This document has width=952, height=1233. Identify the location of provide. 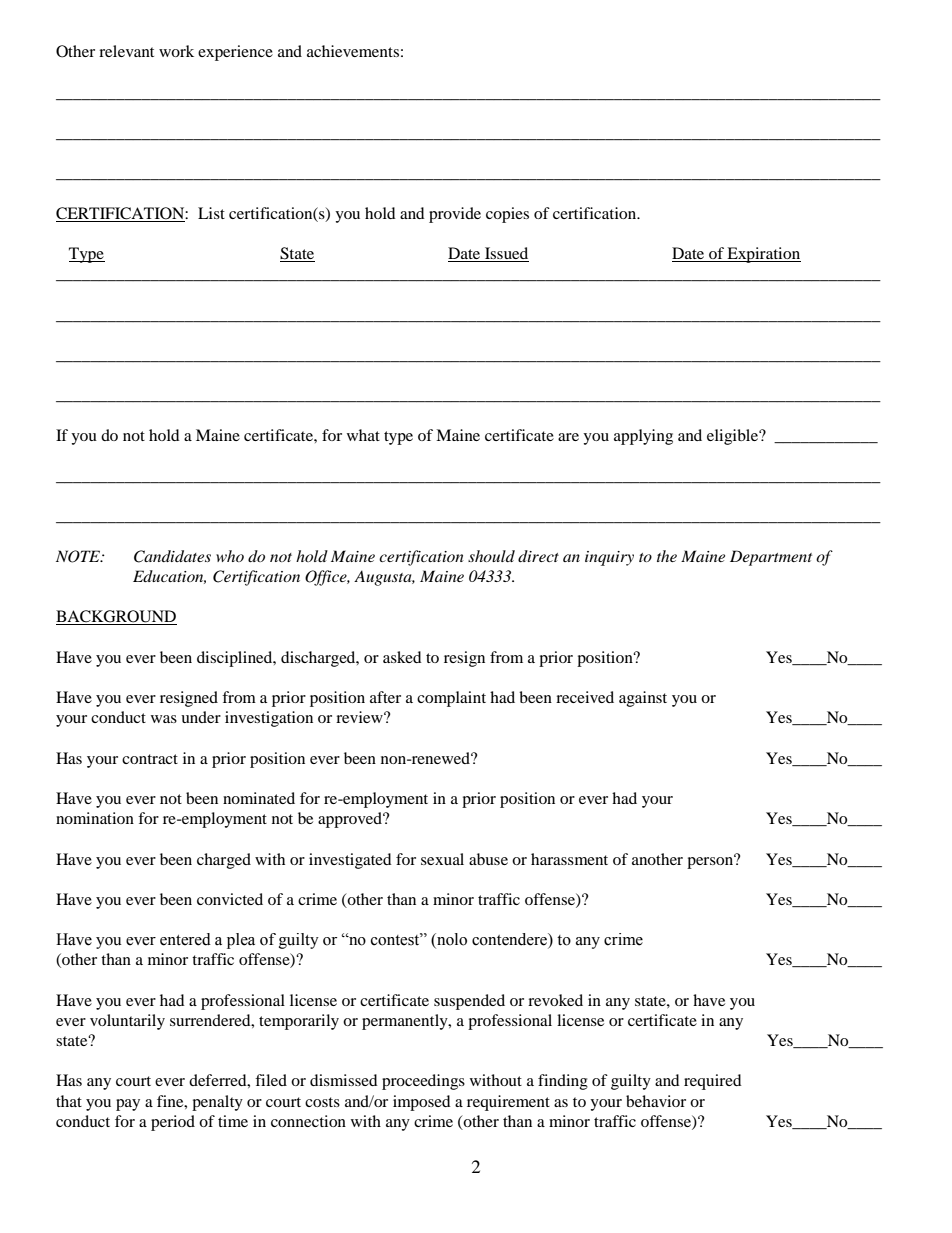
(455, 215).
